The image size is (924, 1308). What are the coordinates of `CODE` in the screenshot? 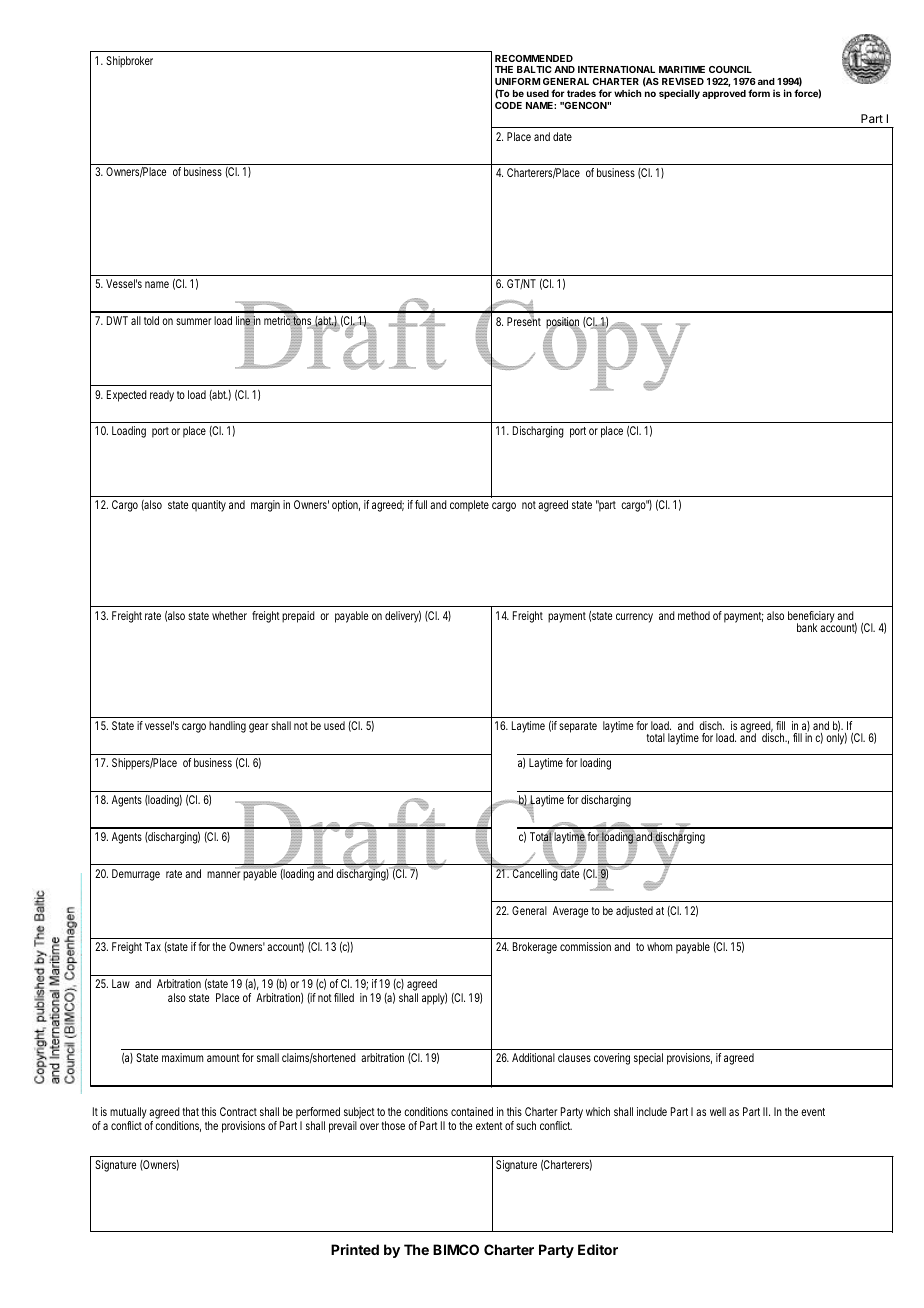 It's located at (508, 105).
